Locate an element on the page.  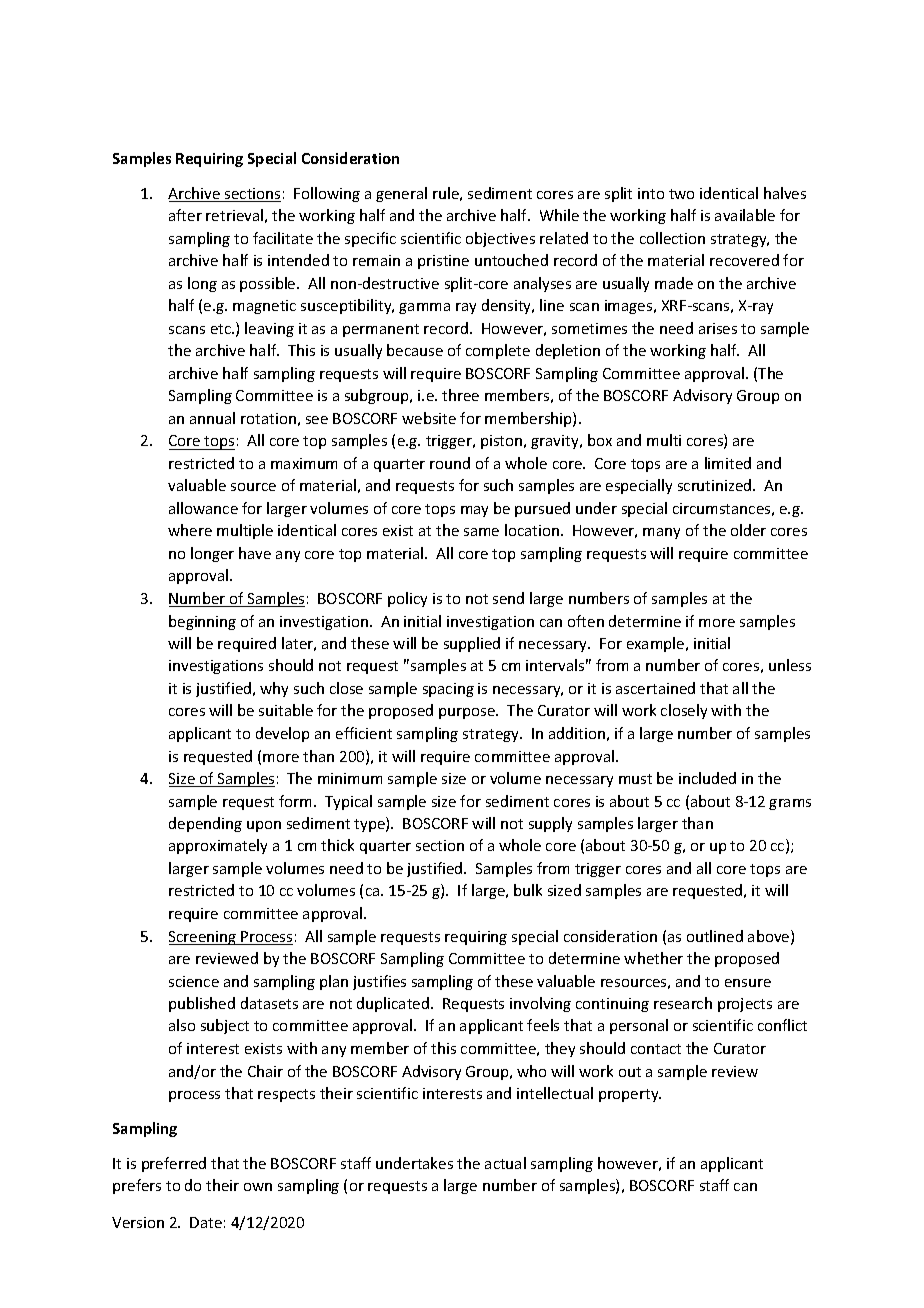
after is located at coordinates (185, 215).
